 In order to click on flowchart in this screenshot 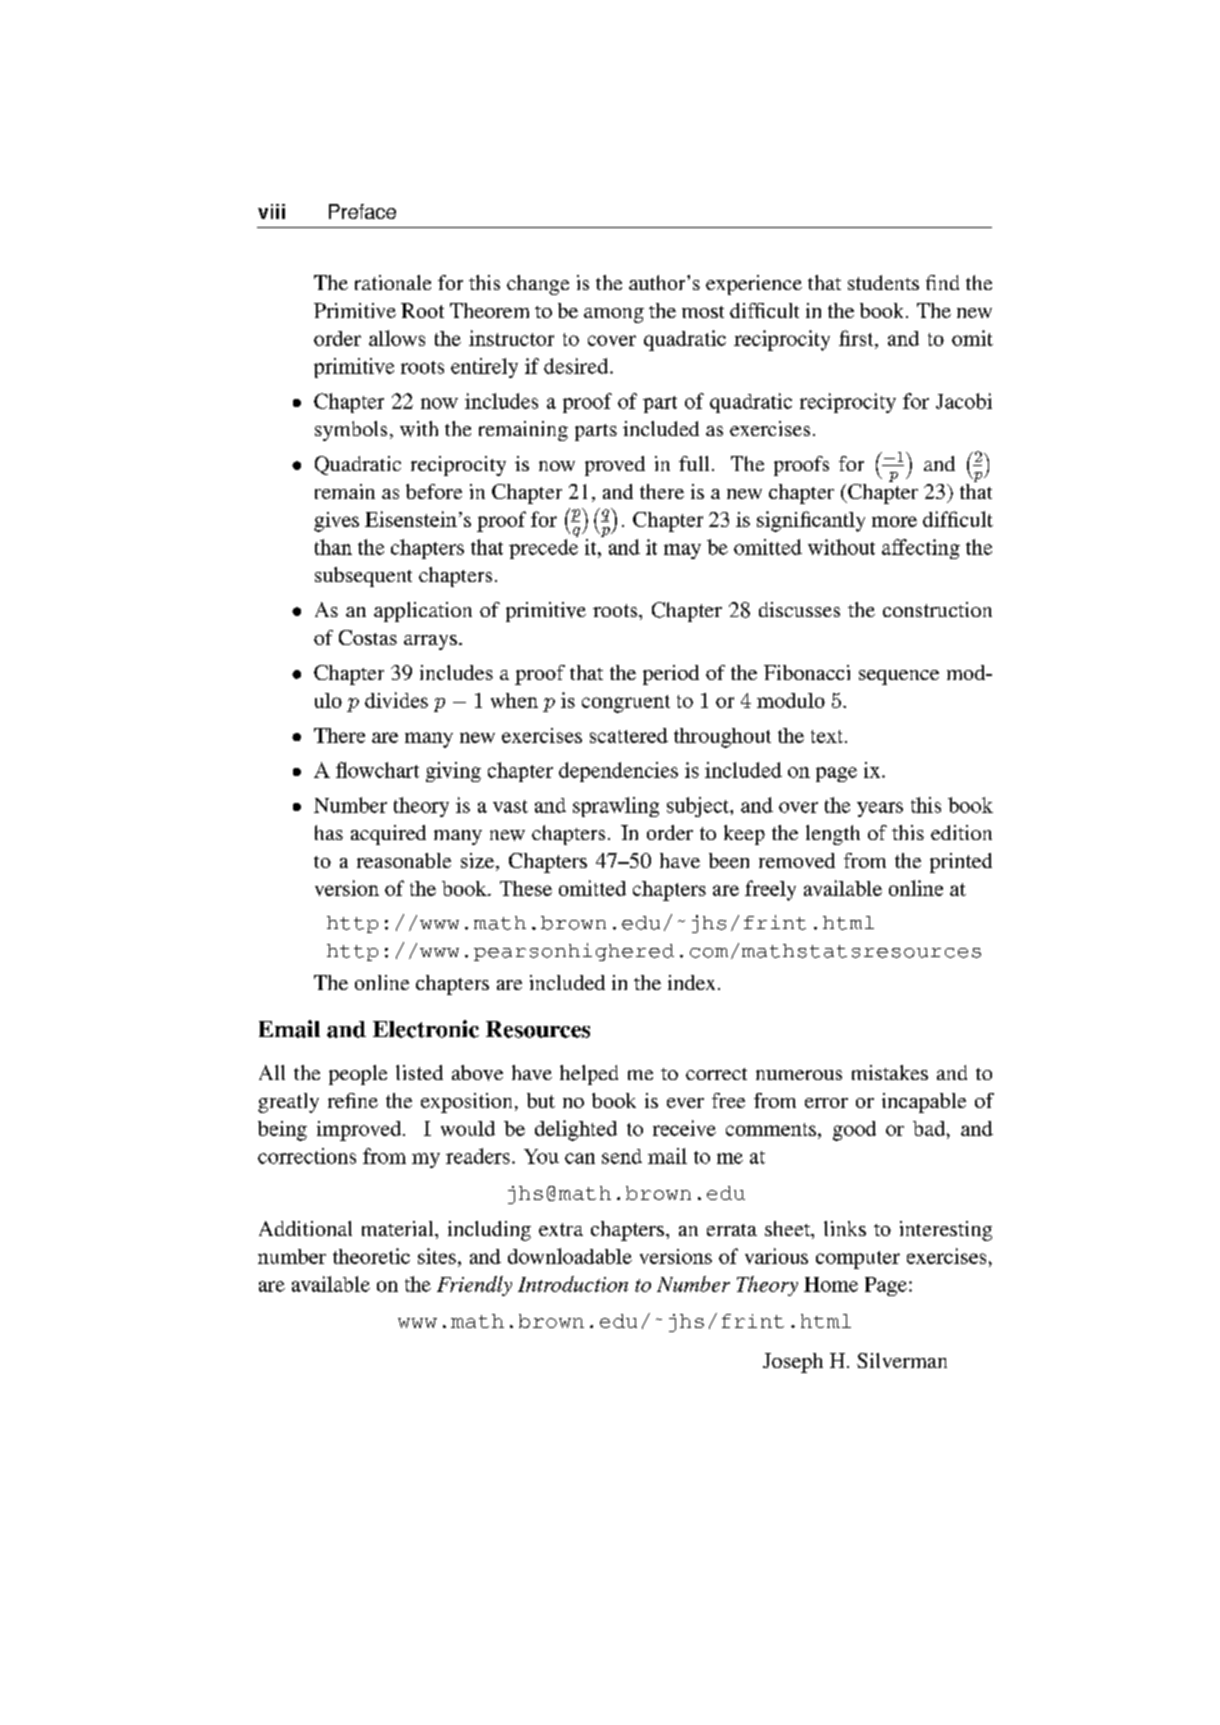, I will do `click(377, 770)`.
